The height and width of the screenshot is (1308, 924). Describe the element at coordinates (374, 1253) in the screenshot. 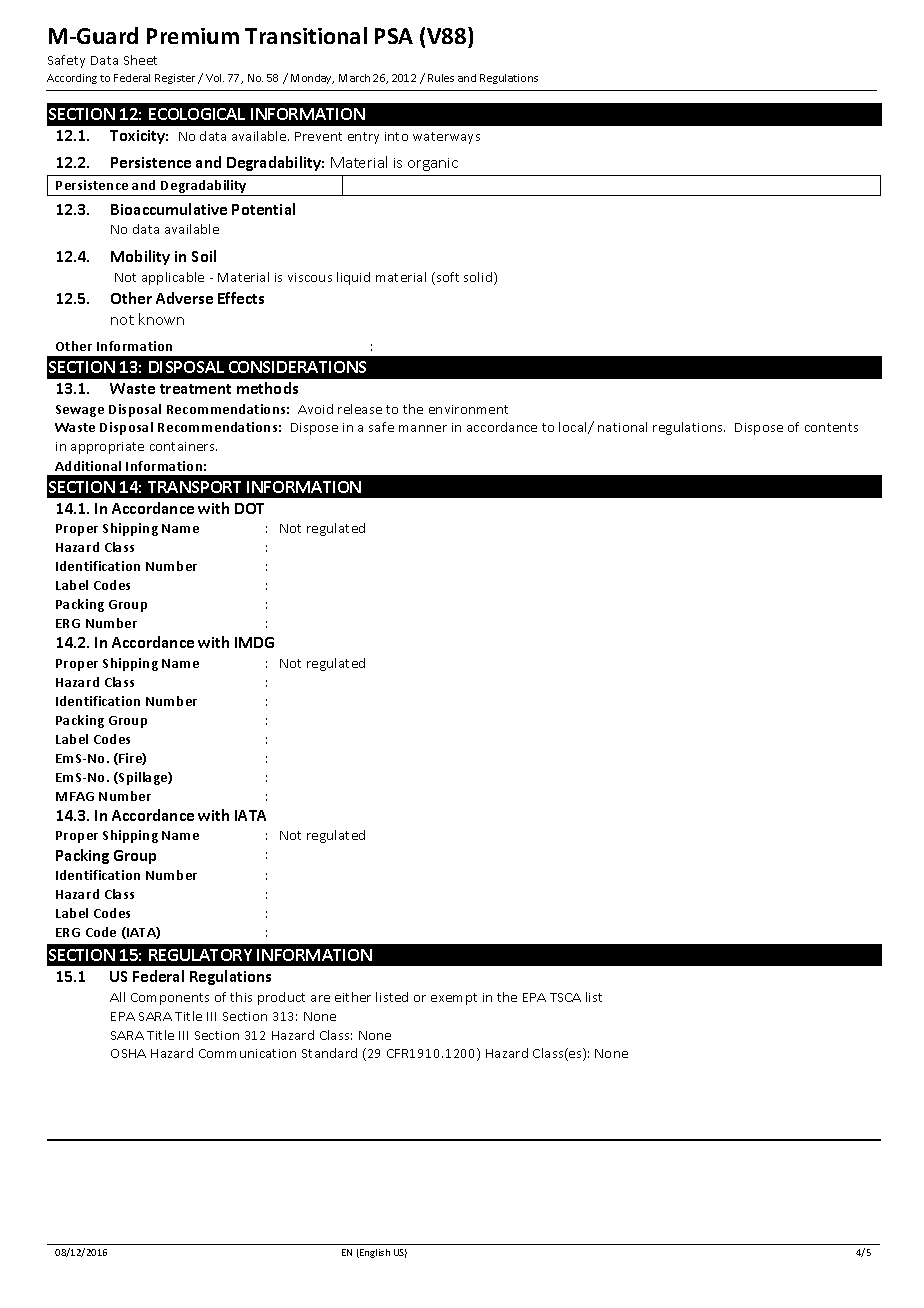

I see `English` at that location.
